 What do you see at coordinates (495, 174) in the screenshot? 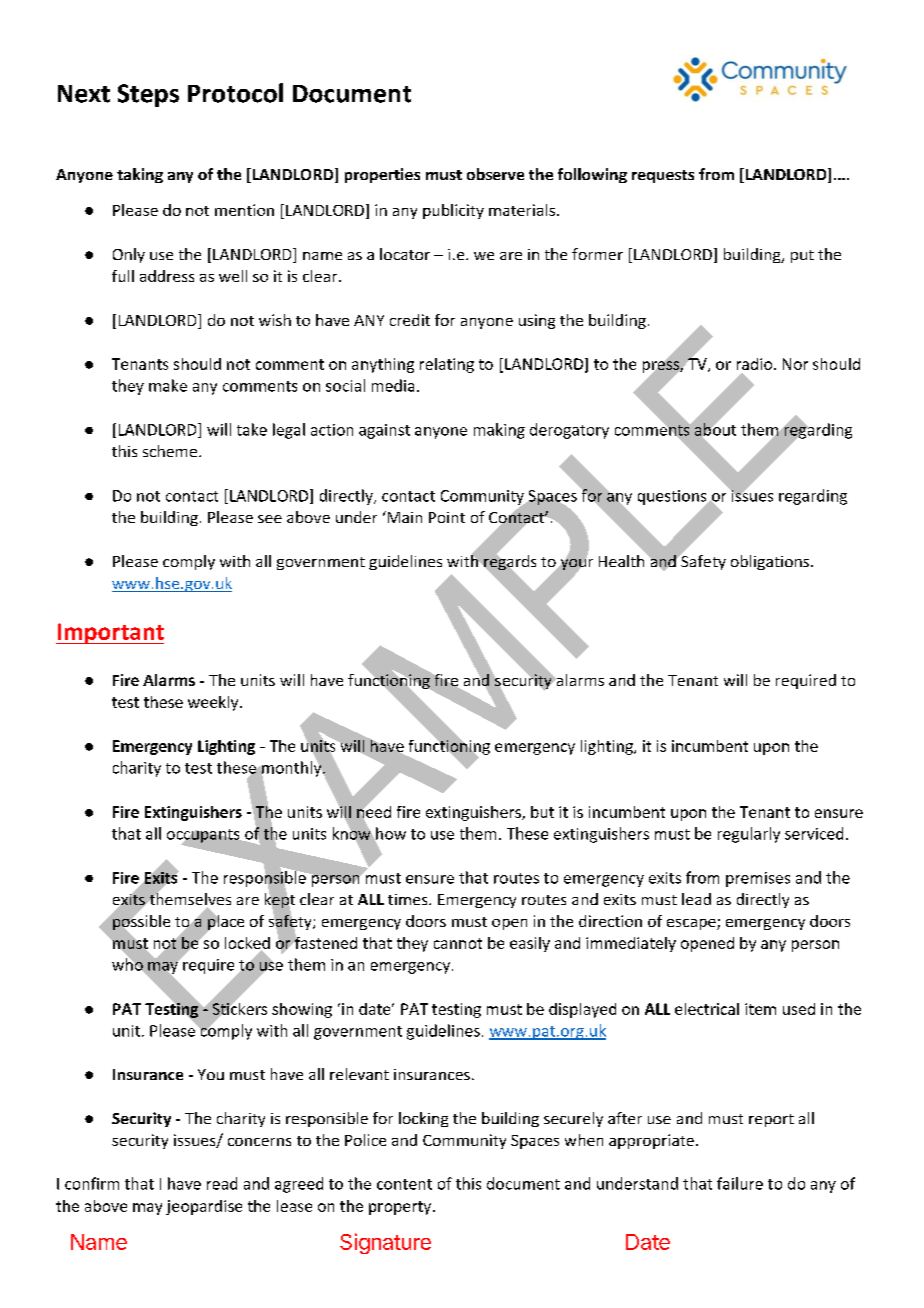
I see `observe` at bounding box center [495, 174].
